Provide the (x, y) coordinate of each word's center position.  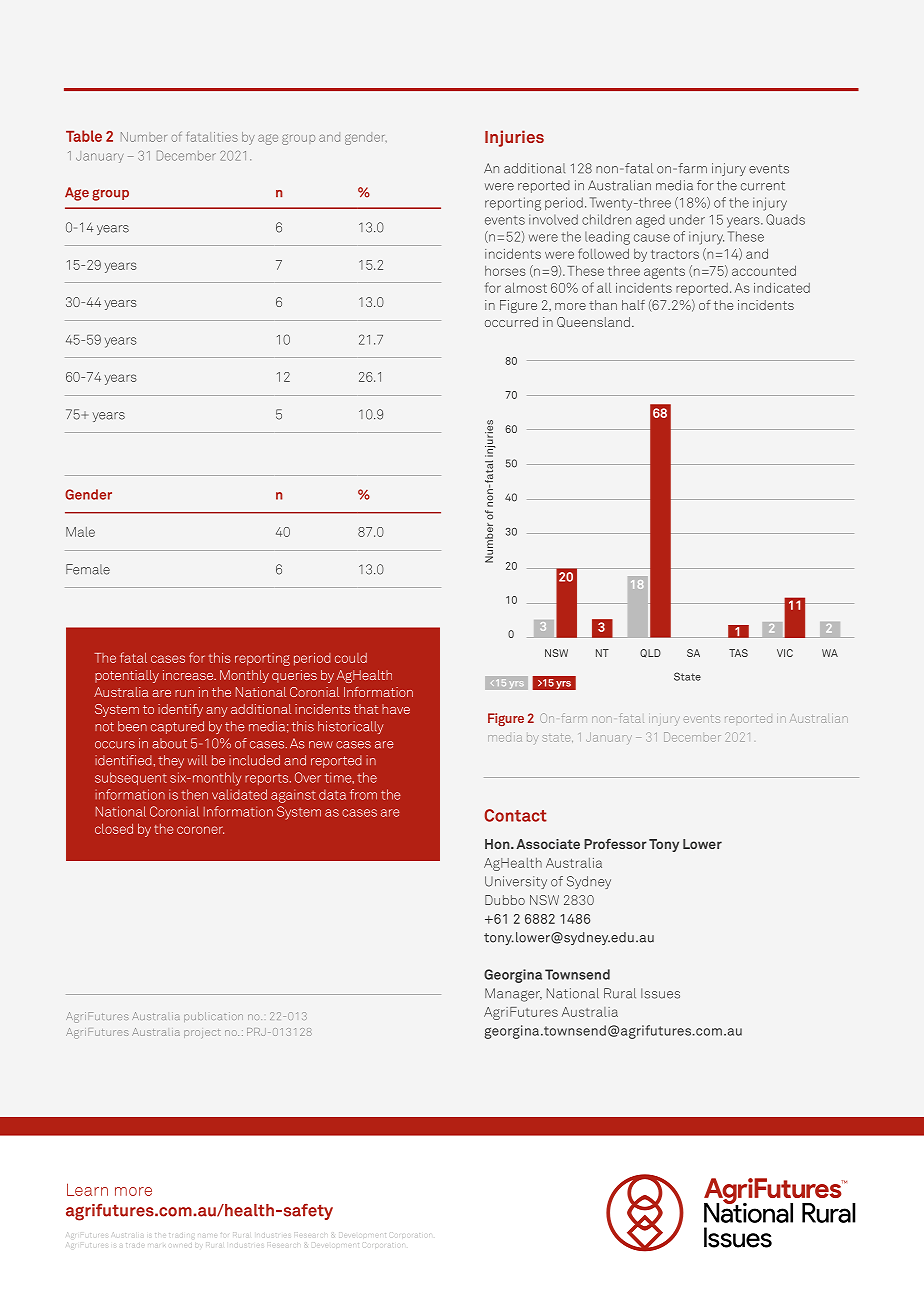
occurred (511, 322)
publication (213, 1017)
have (396, 709)
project (202, 1033)
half (633, 305)
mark (157, 1245)
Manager (513, 995)
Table (84, 136)
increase (189, 675)
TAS (738, 653)
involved (553, 219)
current (763, 186)
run (184, 693)
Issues (660, 993)
